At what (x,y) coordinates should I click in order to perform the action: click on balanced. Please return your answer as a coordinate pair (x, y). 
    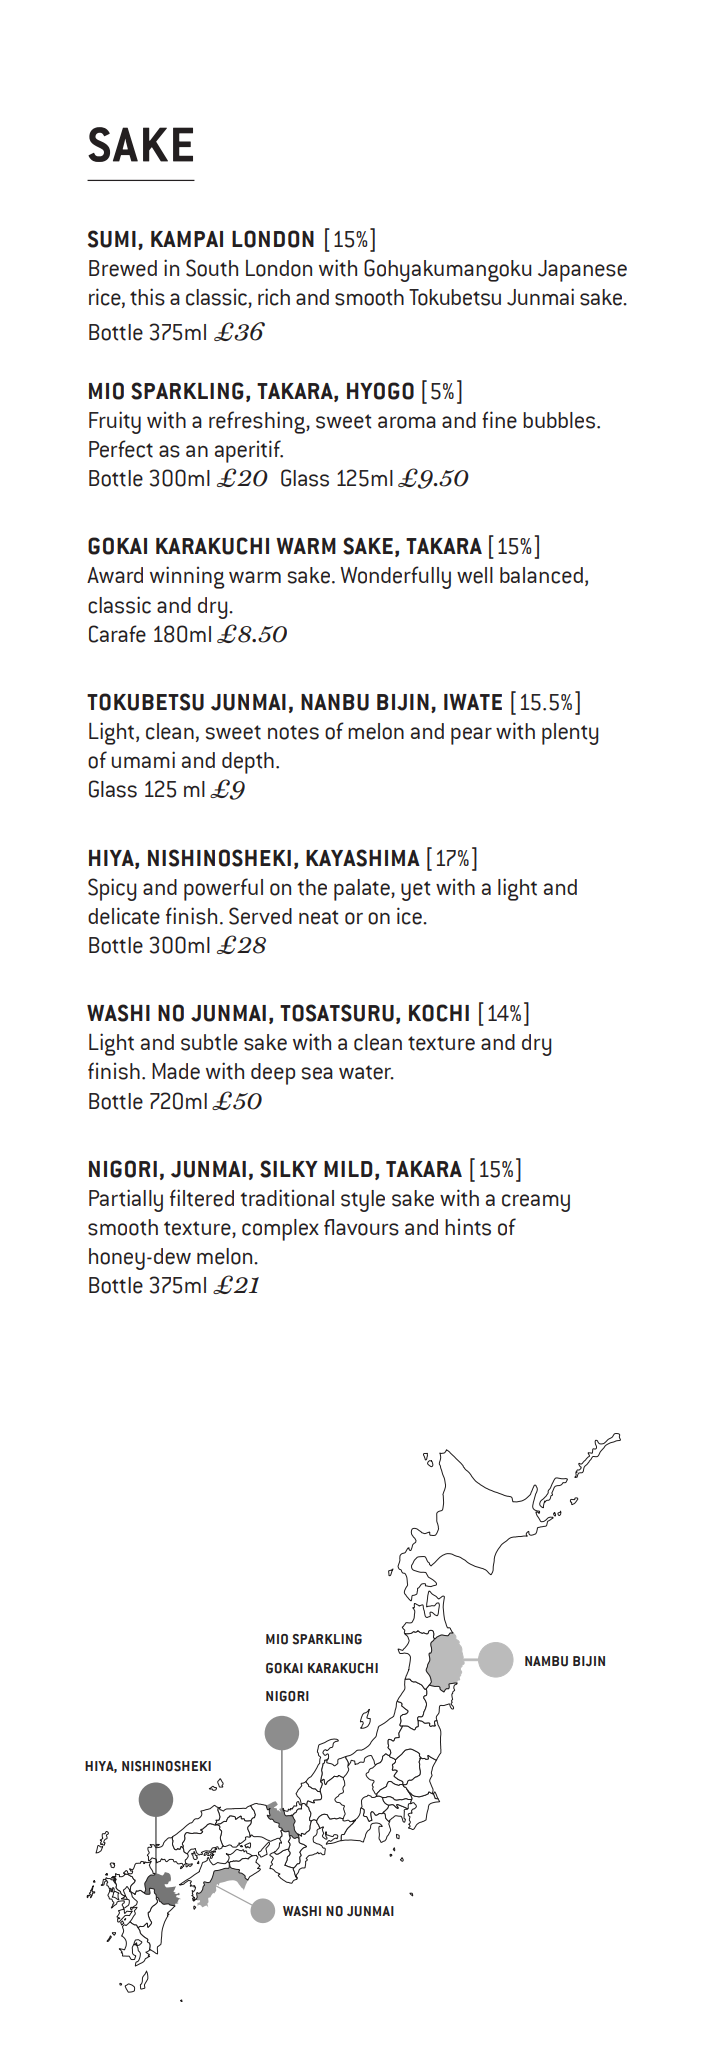
    Looking at the image, I should click on (541, 575).
